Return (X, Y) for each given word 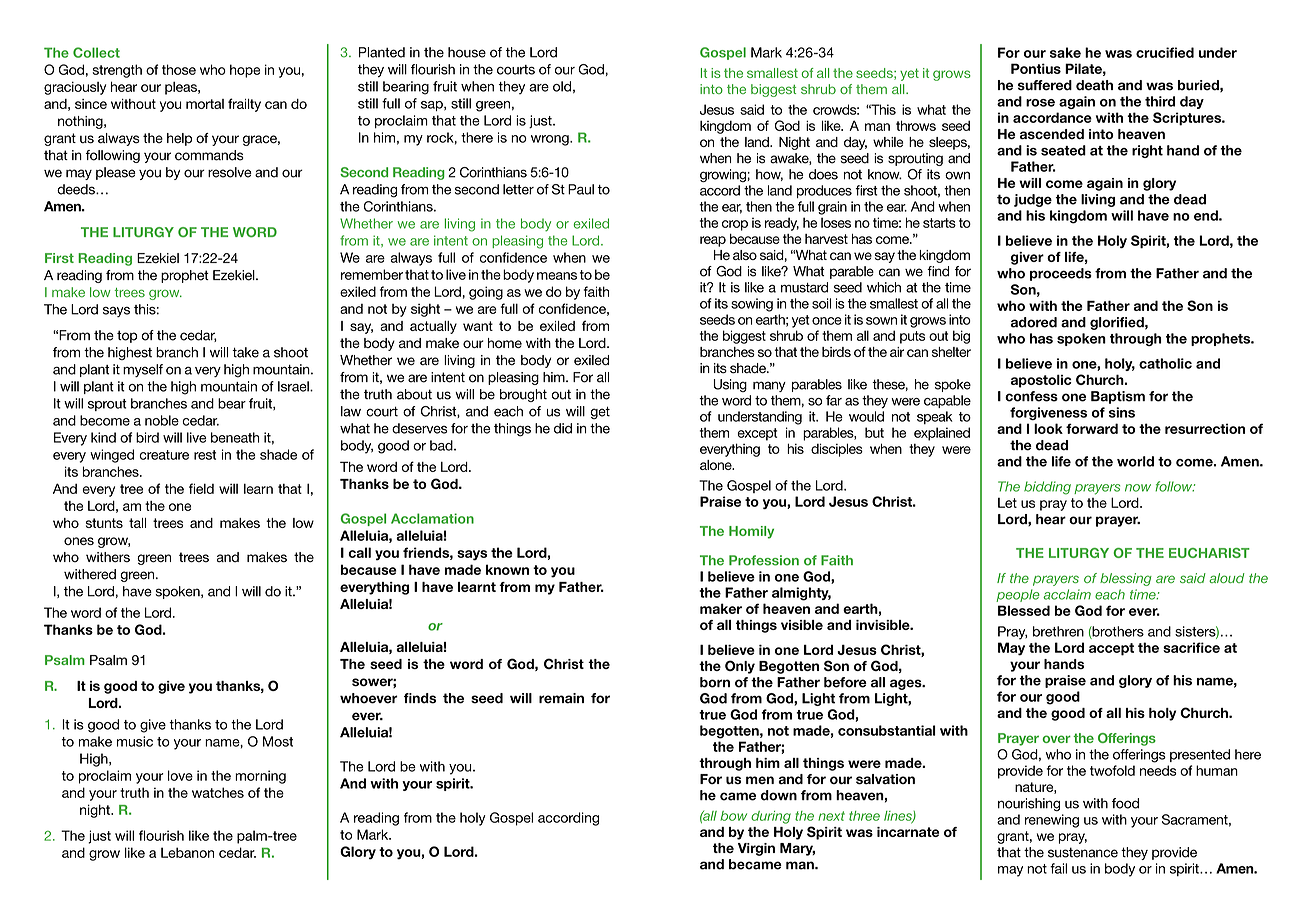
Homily (751, 532)
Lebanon (187, 852)
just (541, 122)
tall (137, 523)
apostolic (1041, 381)
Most (278, 741)
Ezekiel (235, 275)
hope (245, 71)
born (715, 682)
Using (730, 385)
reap (713, 241)
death (1094, 85)
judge (1033, 200)
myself (143, 370)
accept (1111, 649)
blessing (1126, 579)
